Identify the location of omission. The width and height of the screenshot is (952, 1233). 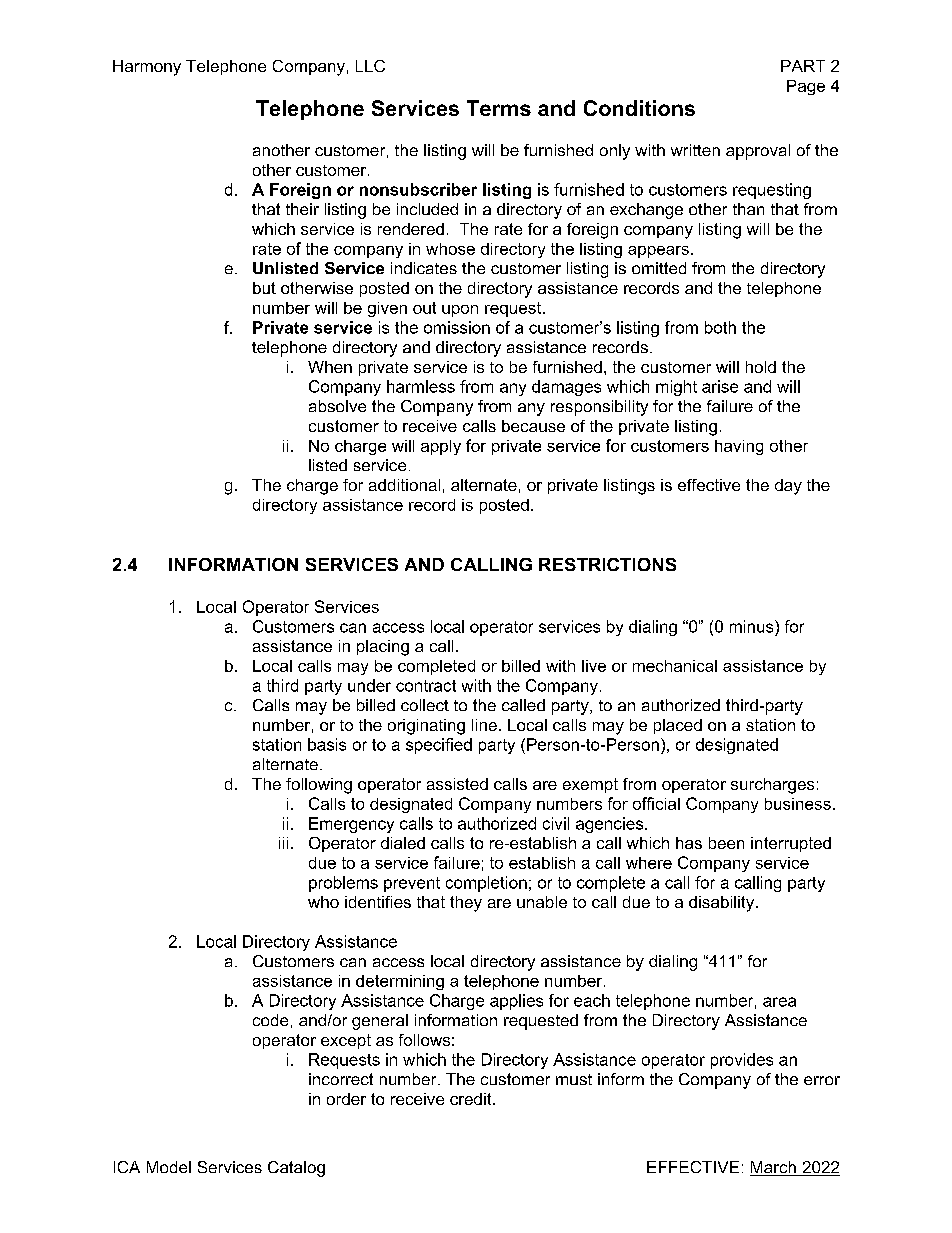
(457, 327).
